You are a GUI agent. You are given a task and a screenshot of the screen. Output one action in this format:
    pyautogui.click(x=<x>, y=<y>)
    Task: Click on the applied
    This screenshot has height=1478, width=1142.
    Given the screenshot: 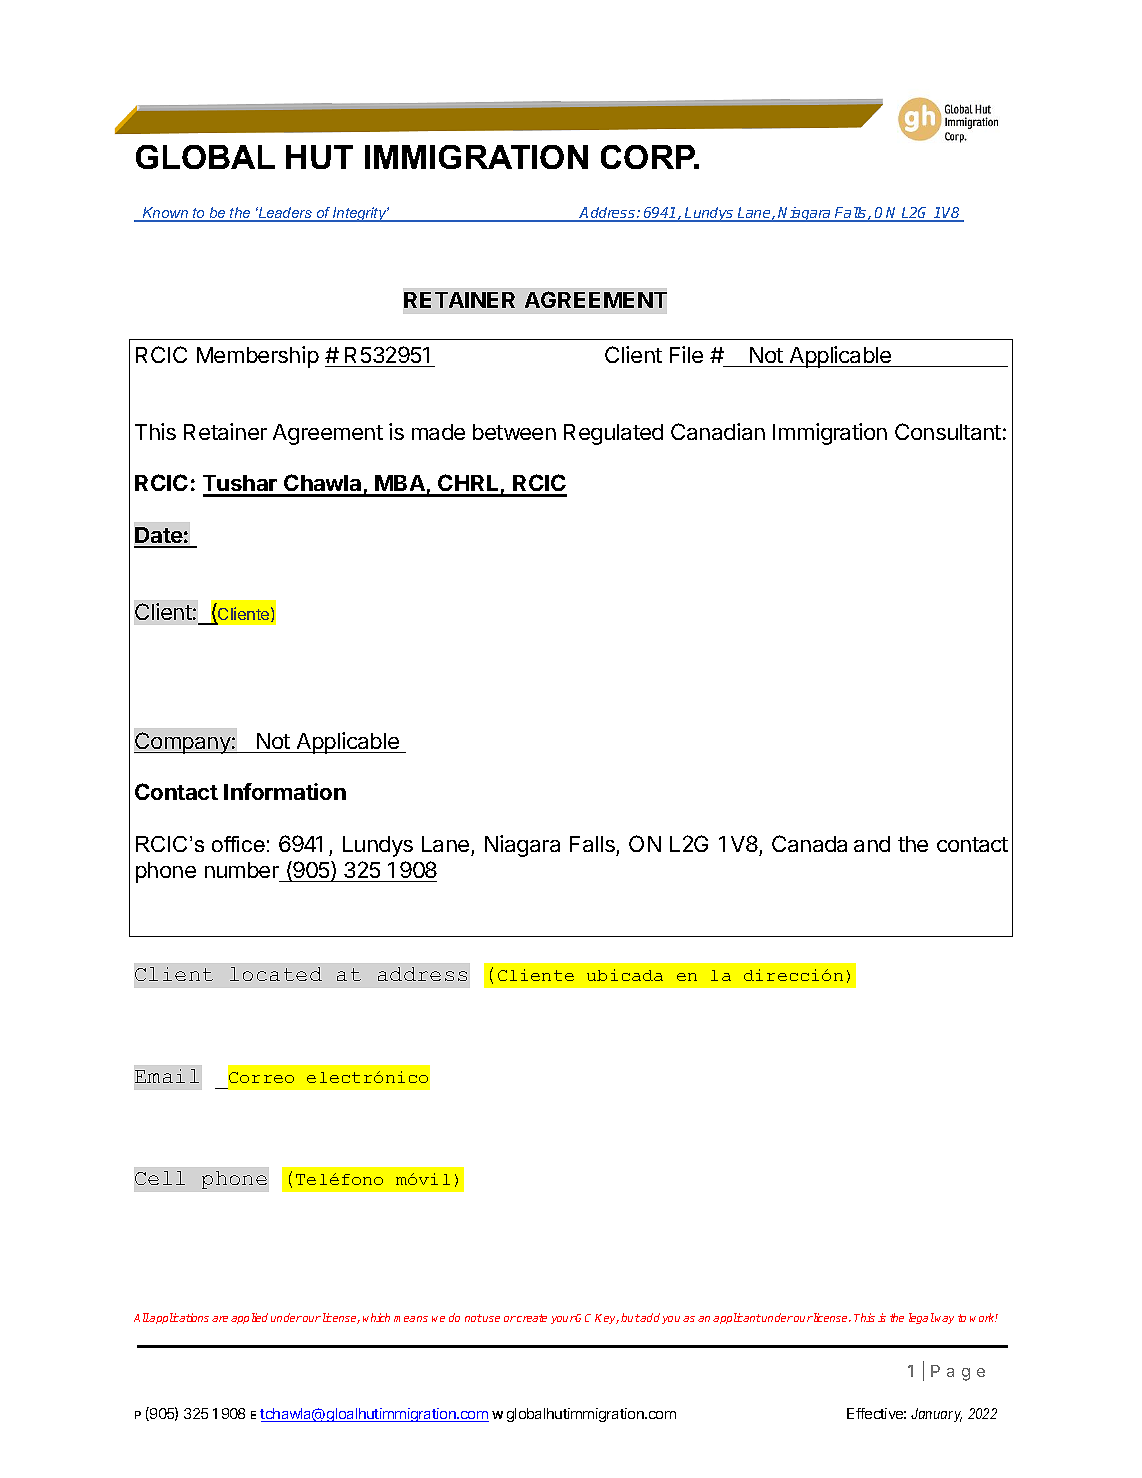 What is the action you would take?
    pyautogui.click(x=249, y=1318)
